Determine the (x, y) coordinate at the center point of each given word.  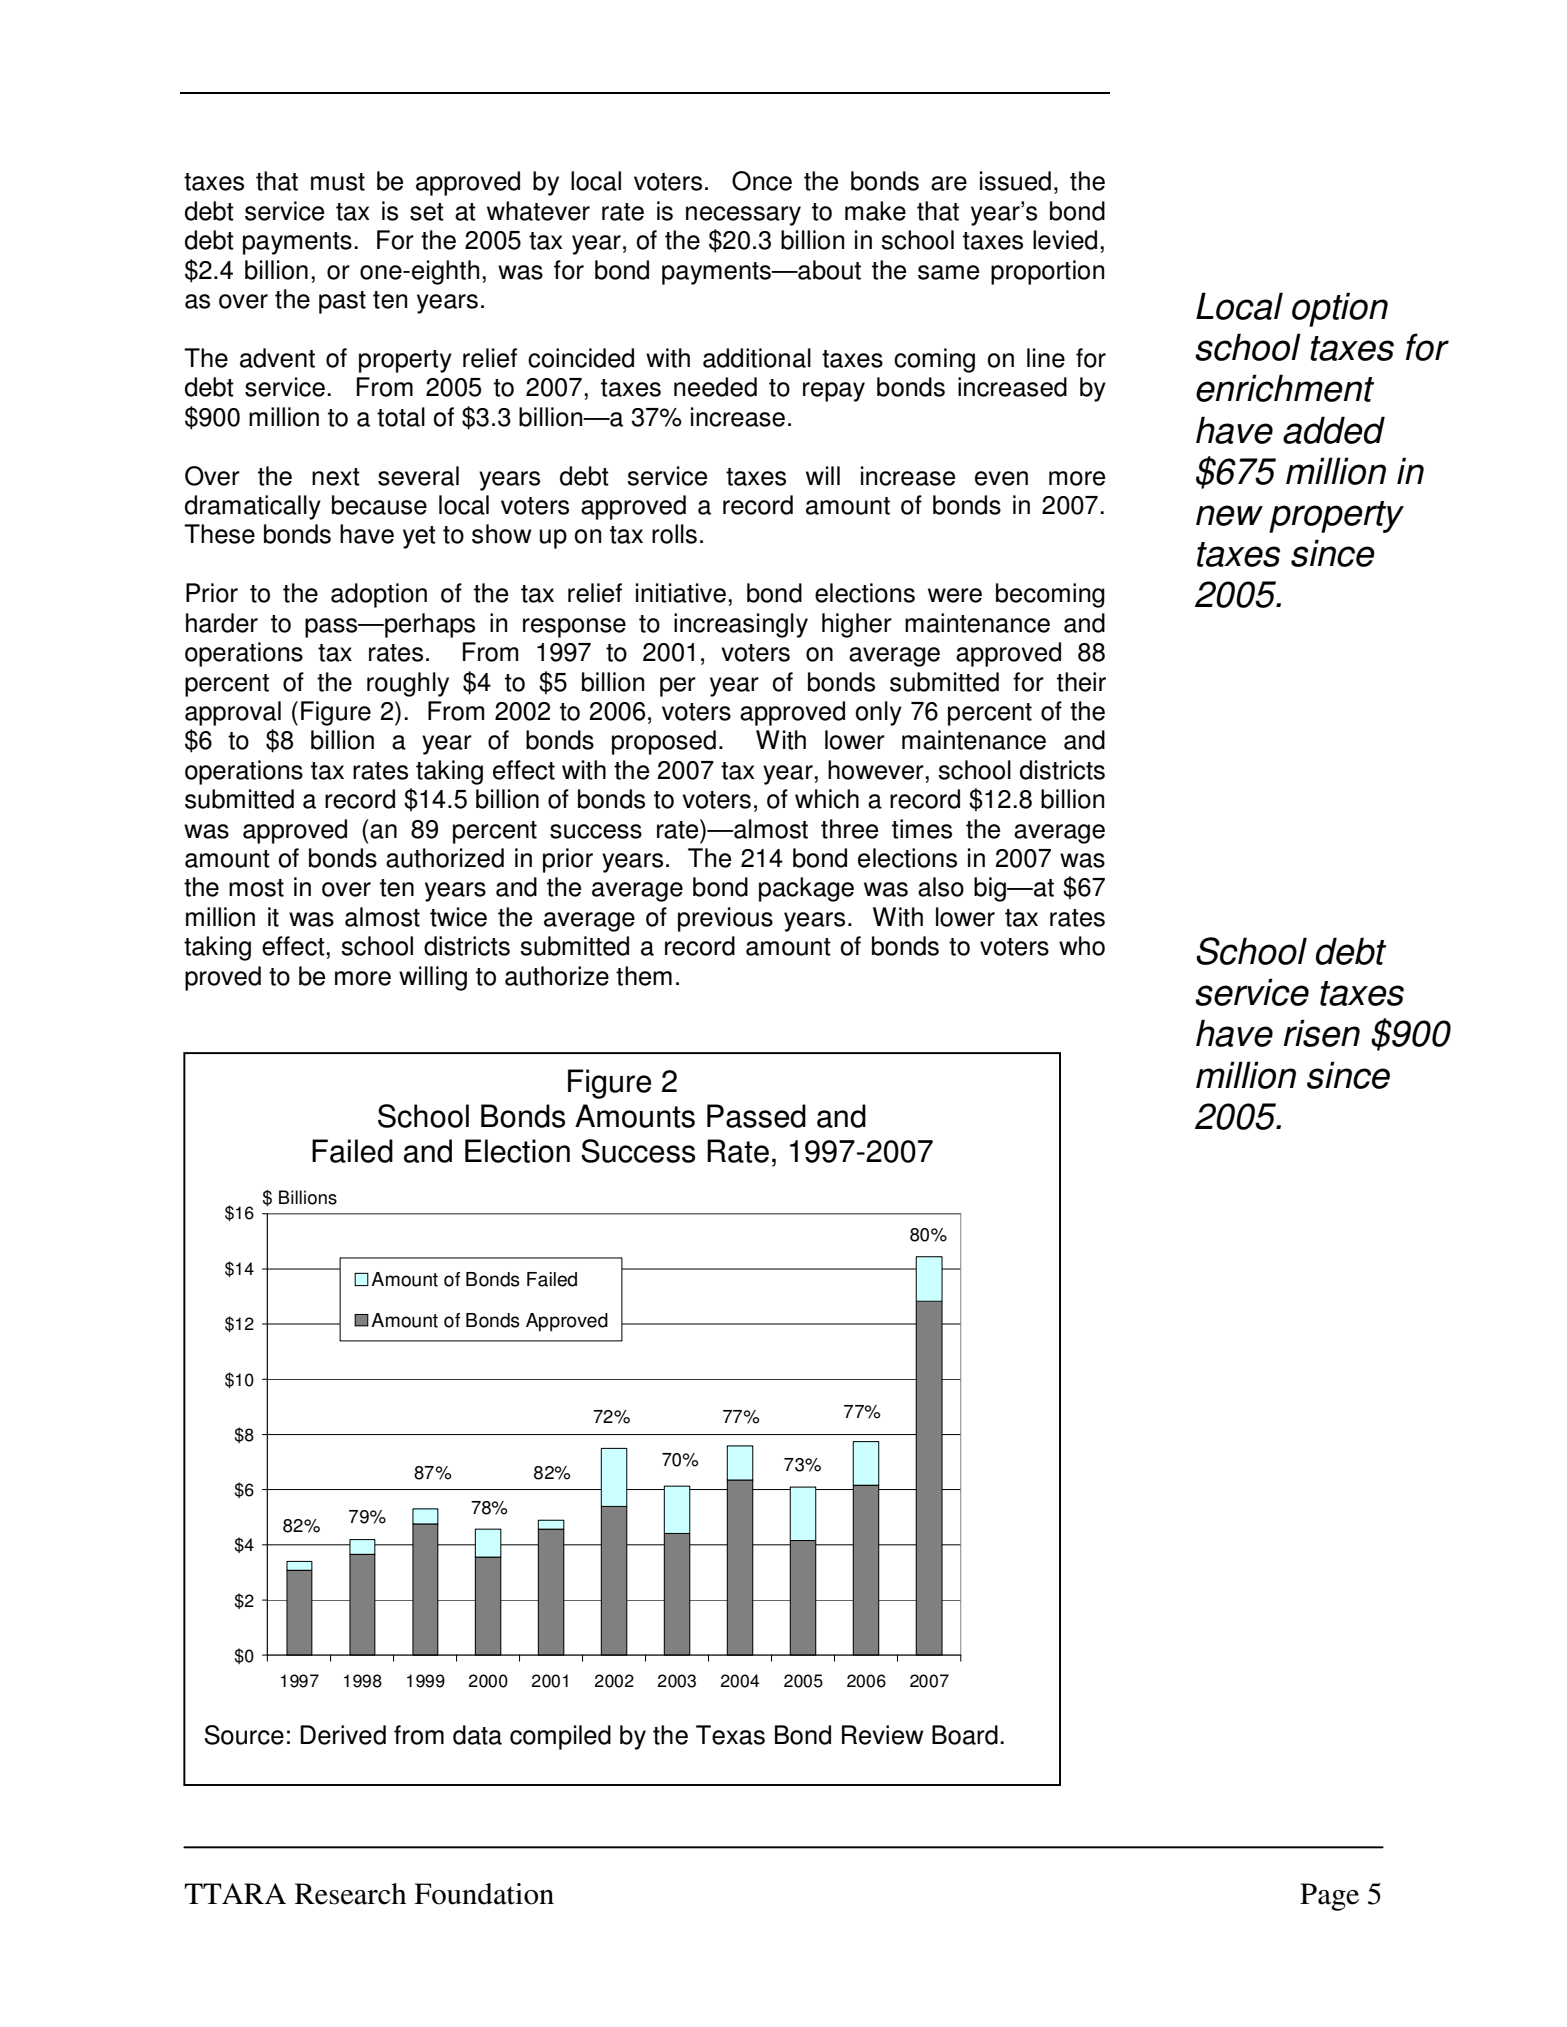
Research (350, 1894)
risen (1321, 1033)
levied (1065, 240)
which (827, 799)
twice (458, 917)
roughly (408, 684)
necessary (743, 216)
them (644, 976)
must (338, 182)
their (1081, 682)
